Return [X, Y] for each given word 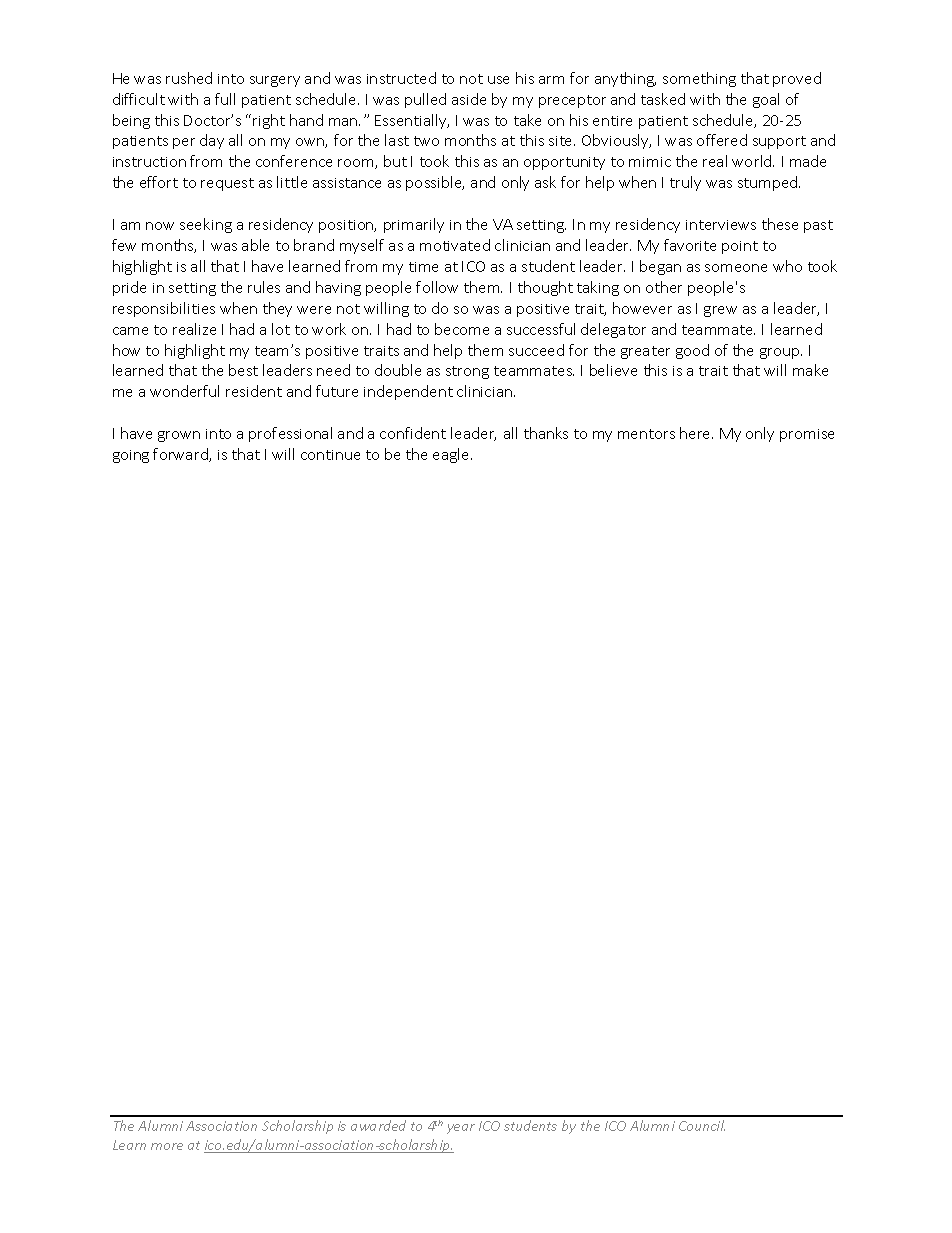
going [131, 456]
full [225, 99]
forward [181, 455]
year [461, 1129]
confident [413, 433]
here [696, 433]
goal [766, 100]
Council [702, 1125]
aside [469, 99]
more [167, 1146]
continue [330, 455]
